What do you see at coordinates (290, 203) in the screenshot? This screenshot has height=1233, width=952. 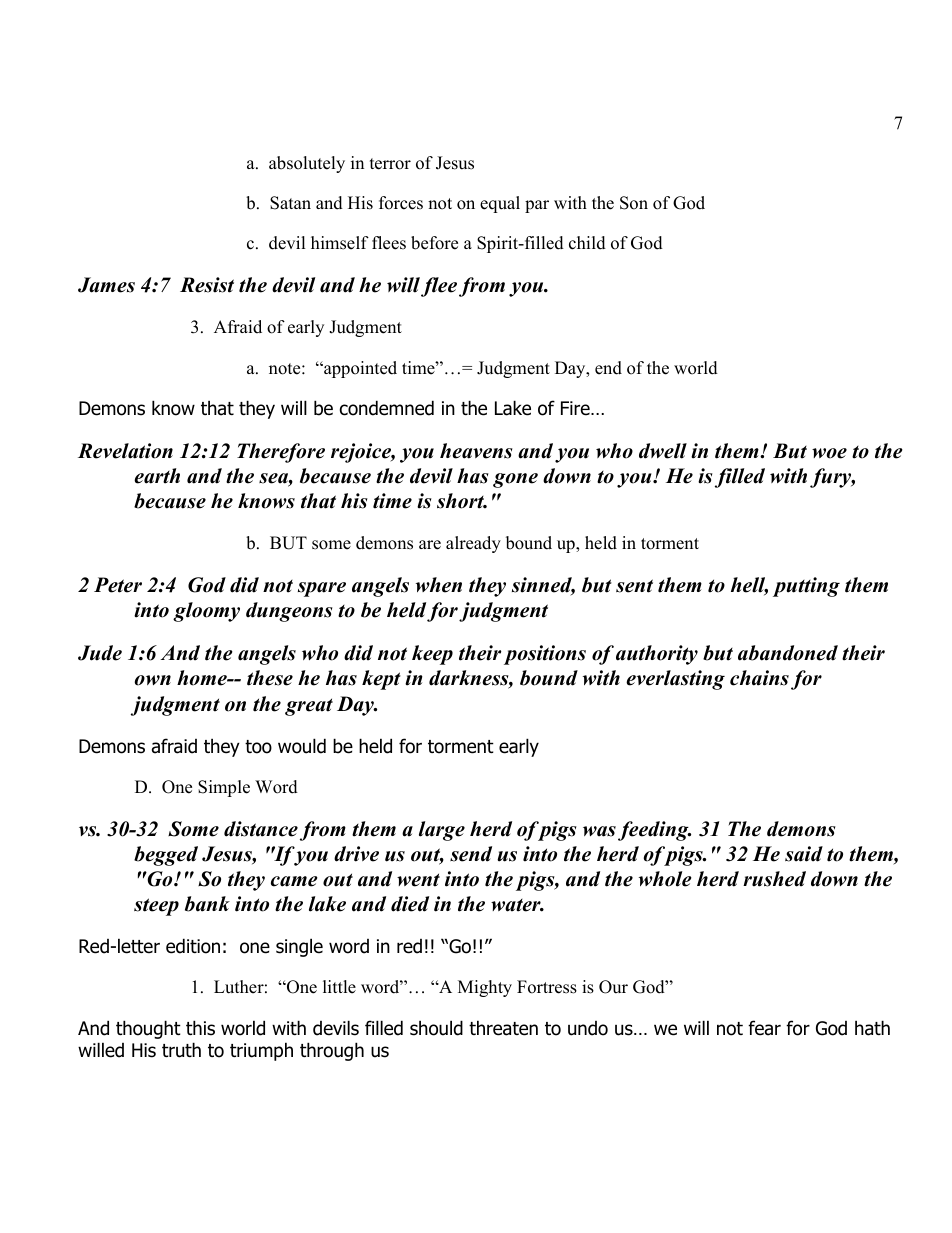 I see `Satan` at bounding box center [290, 203].
